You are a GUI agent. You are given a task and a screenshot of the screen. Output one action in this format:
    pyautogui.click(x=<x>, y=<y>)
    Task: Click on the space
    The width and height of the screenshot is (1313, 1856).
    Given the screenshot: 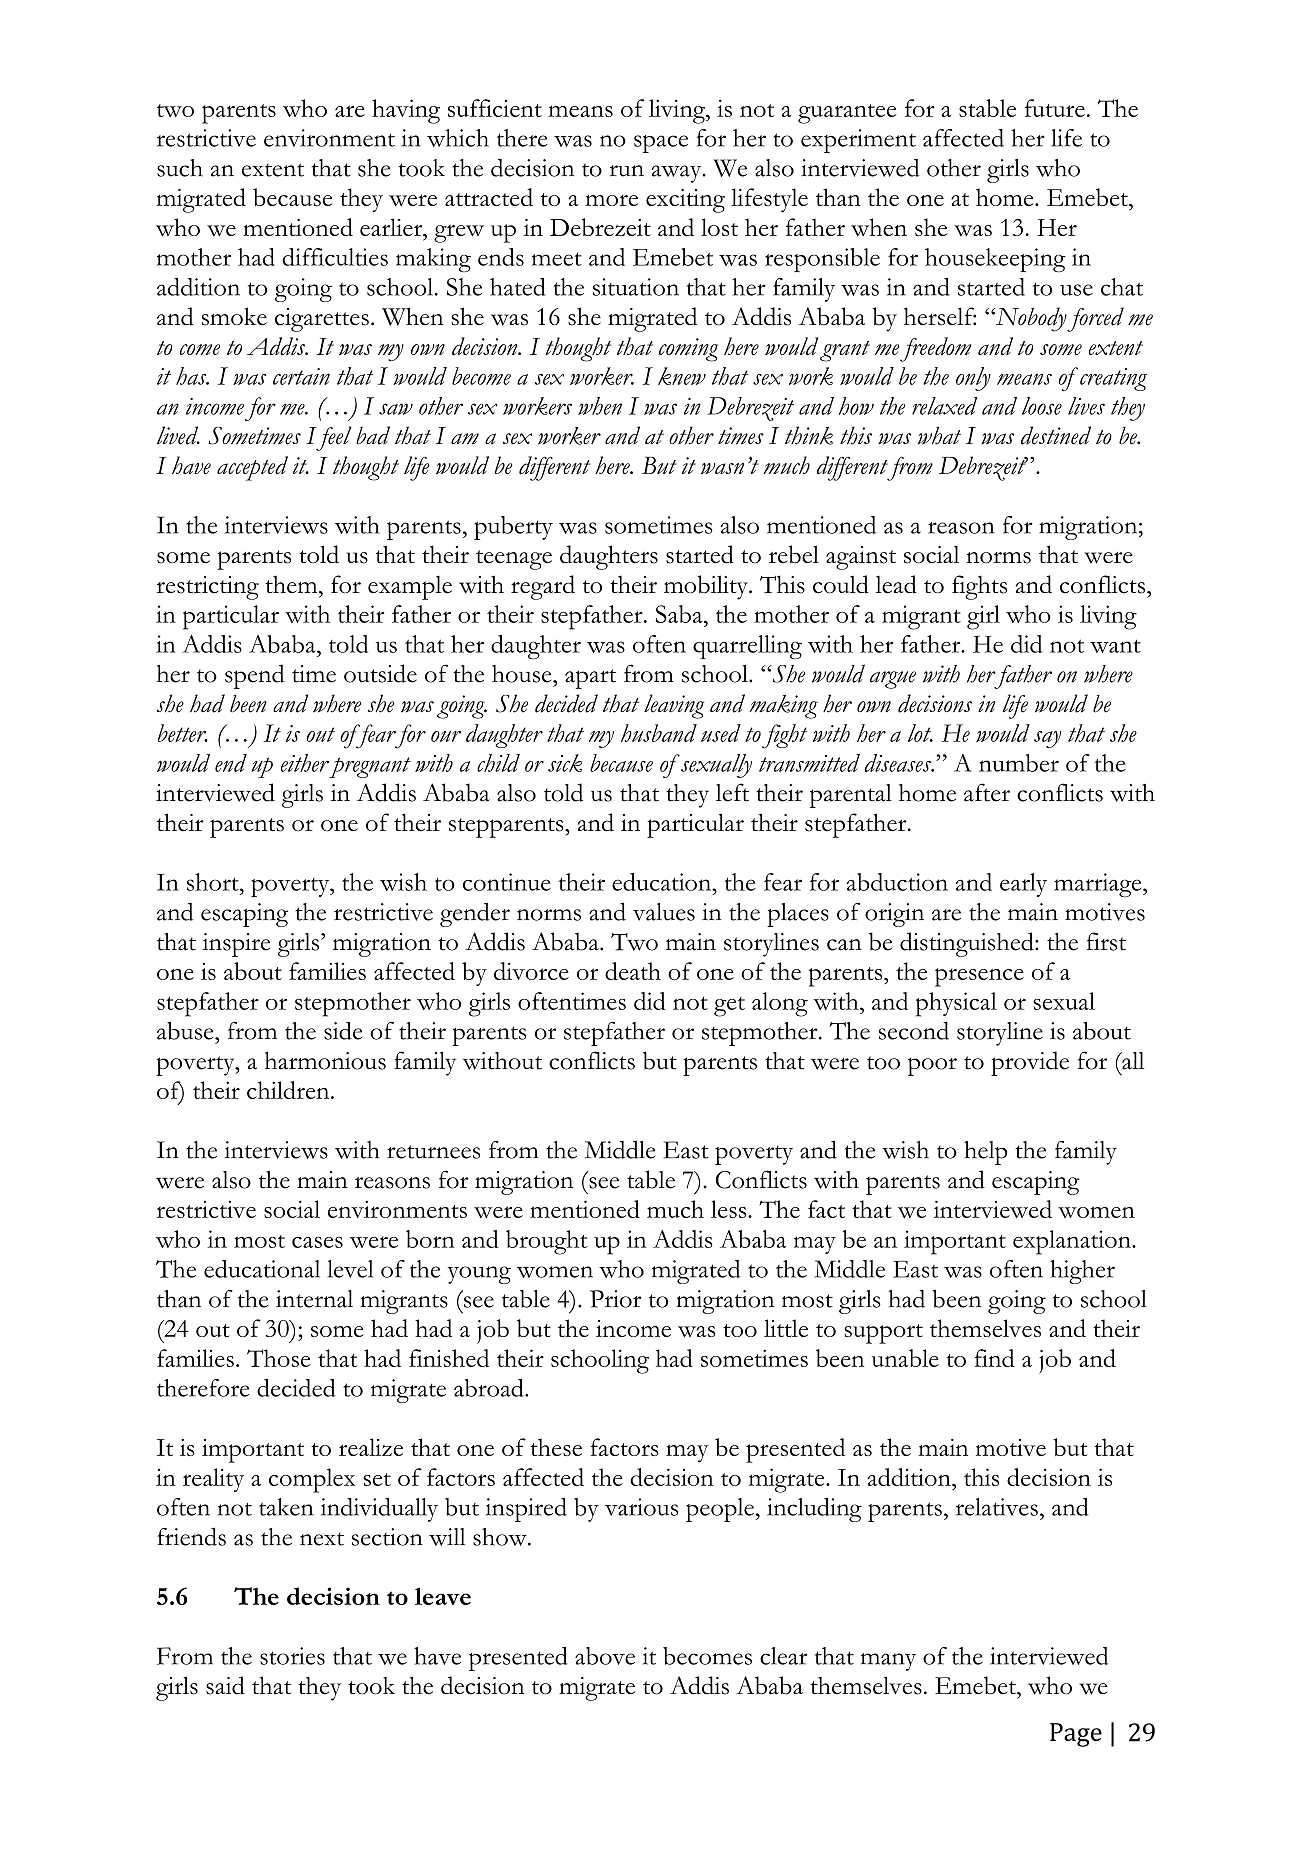 What is the action you would take?
    pyautogui.click(x=661, y=144)
